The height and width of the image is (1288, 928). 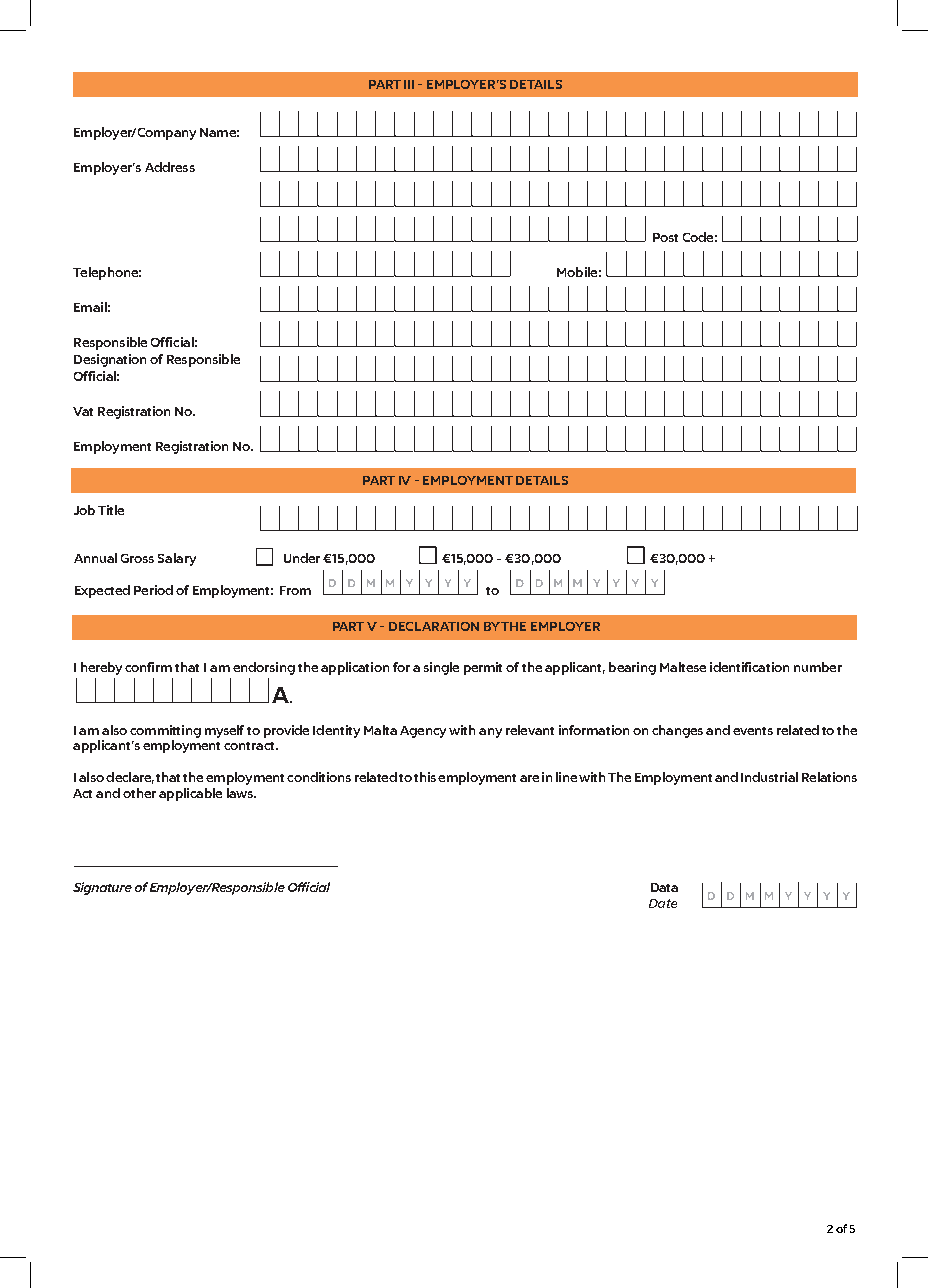 I want to click on Date, so click(x=663, y=903).
